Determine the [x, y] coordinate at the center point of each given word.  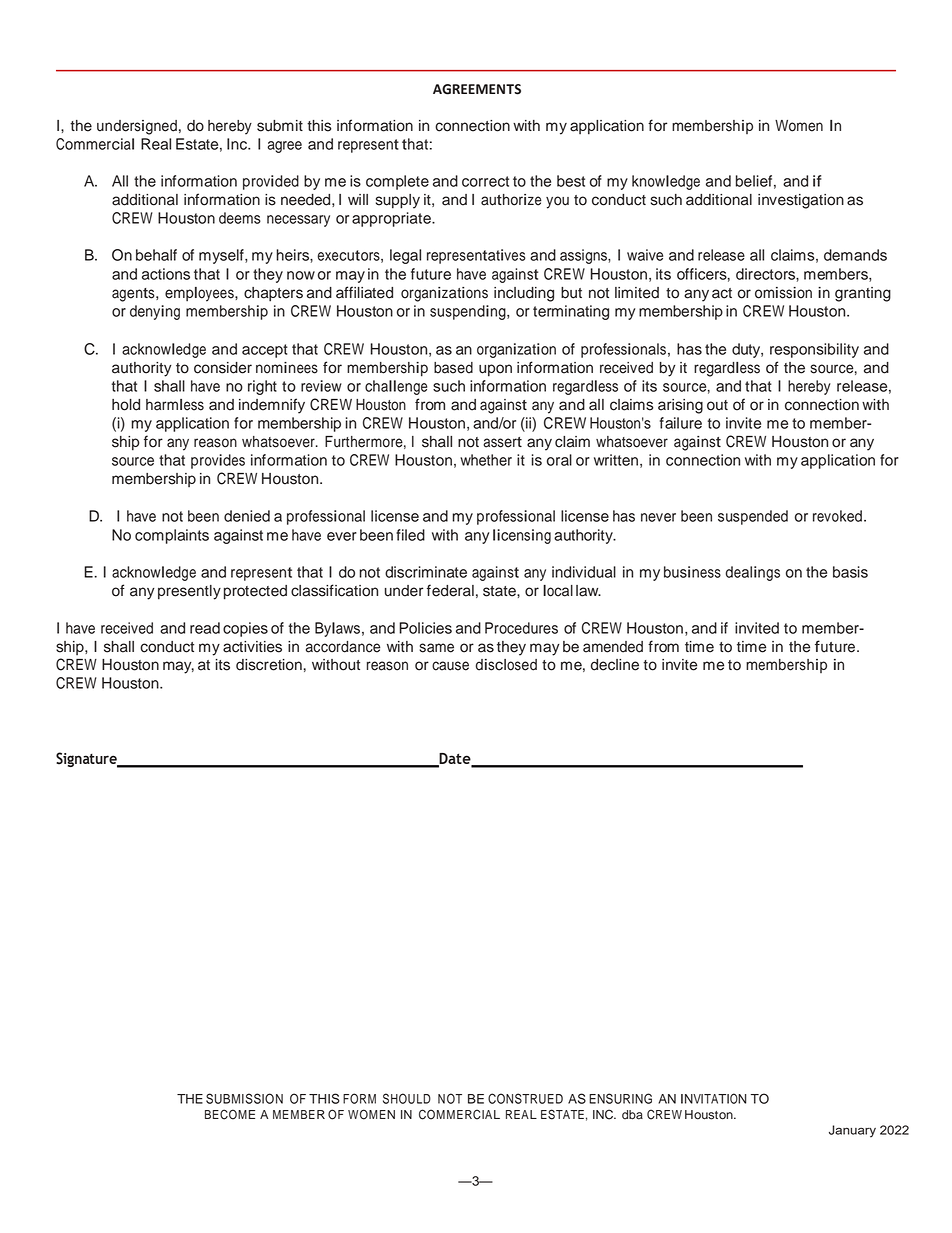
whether [486, 460]
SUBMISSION [244, 1098]
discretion [269, 665]
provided [271, 182]
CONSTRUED [525, 1098]
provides [218, 461]
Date [455, 759]
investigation [801, 201]
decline [615, 665]
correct [485, 181]
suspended [753, 517]
